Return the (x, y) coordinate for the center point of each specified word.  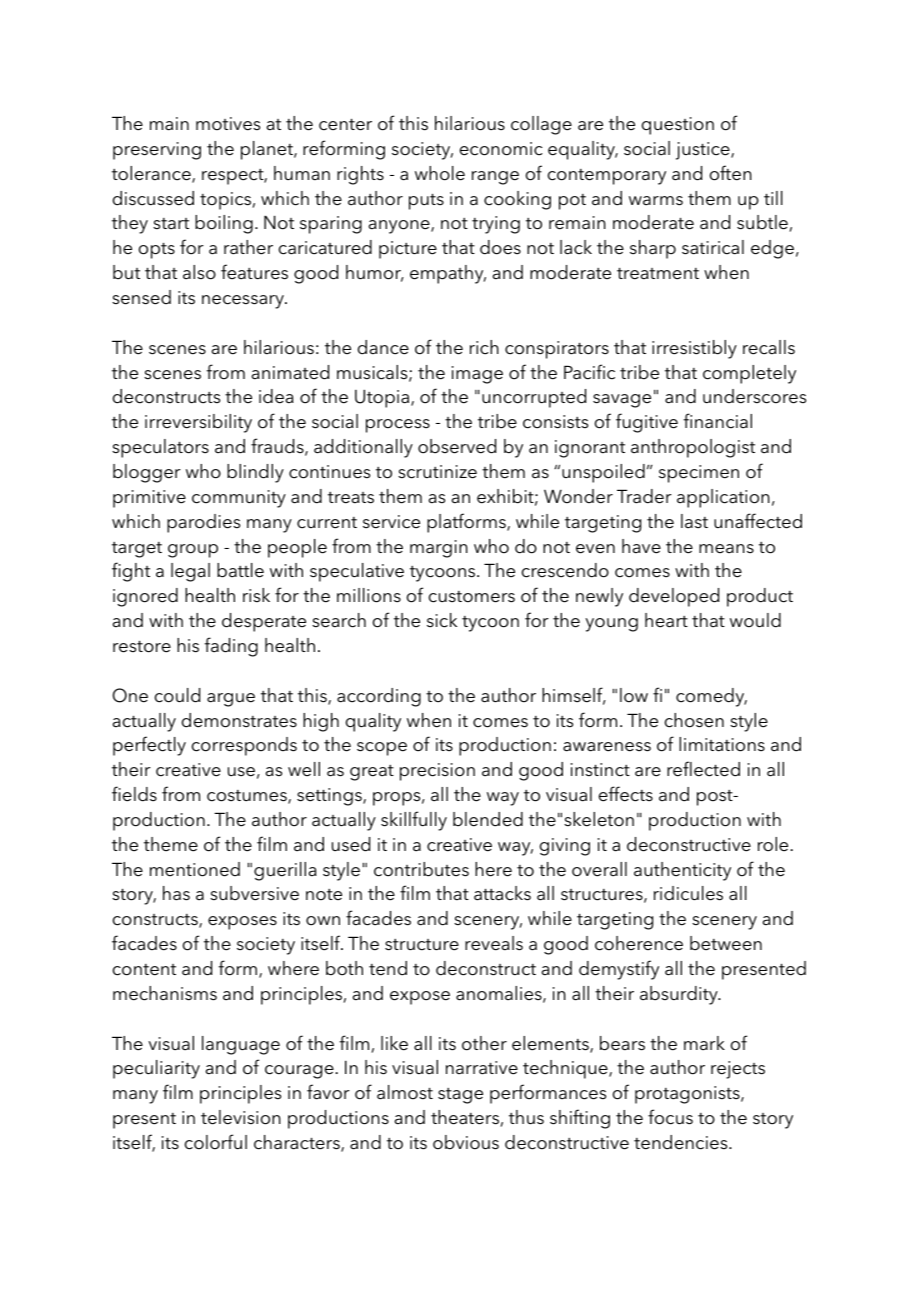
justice (704, 151)
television (241, 1117)
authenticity (682, 871)
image (477, 375)
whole (440, 173)
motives (228, 124)
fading (231, 647)
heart (666, 620)
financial (718, 421)
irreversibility (198, 423)
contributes (421, 869)
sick (442, 620)
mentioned (195, 869)
